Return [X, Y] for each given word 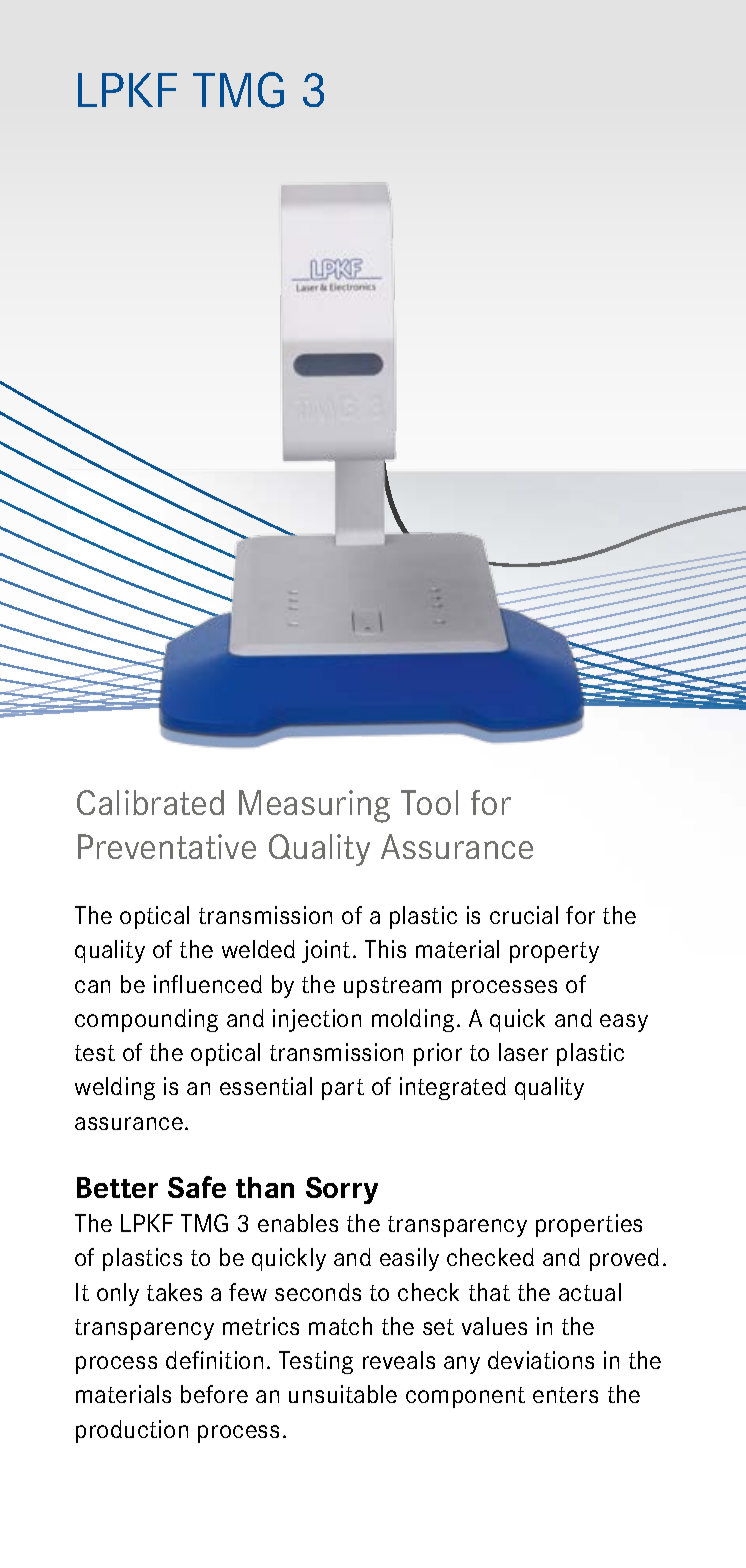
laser [523, 1052]
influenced [208, 984]
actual [590, 1292]
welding [115, 1088]
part [343, 1089]
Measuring [314, 806]
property [554, 952]
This [385, 949]
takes [174, 1292]
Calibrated [150, 802]
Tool [429, 802]
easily [409, 1259]
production [132, 1431]
